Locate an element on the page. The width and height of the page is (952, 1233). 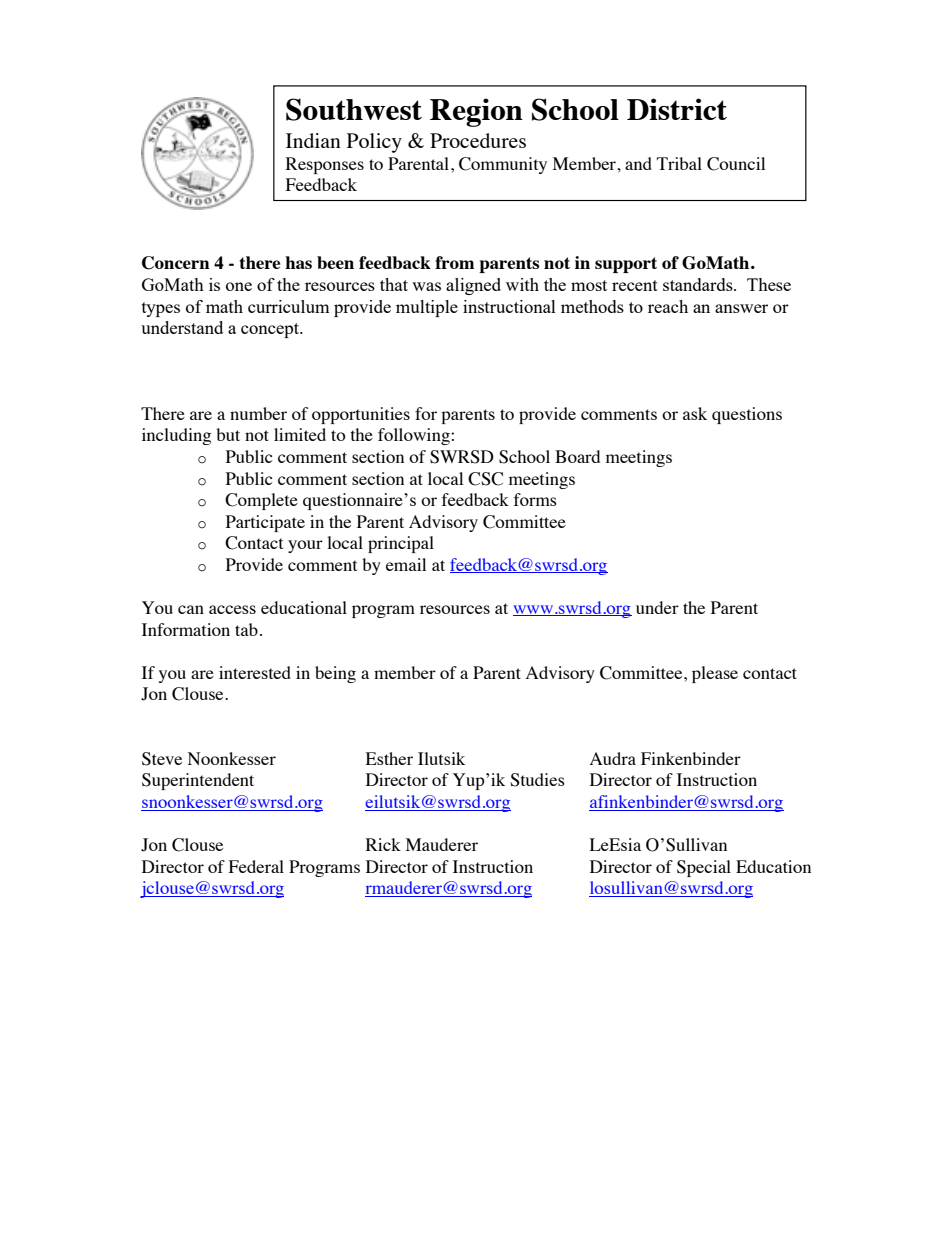
Federal is located at coordinates (256, 866).
